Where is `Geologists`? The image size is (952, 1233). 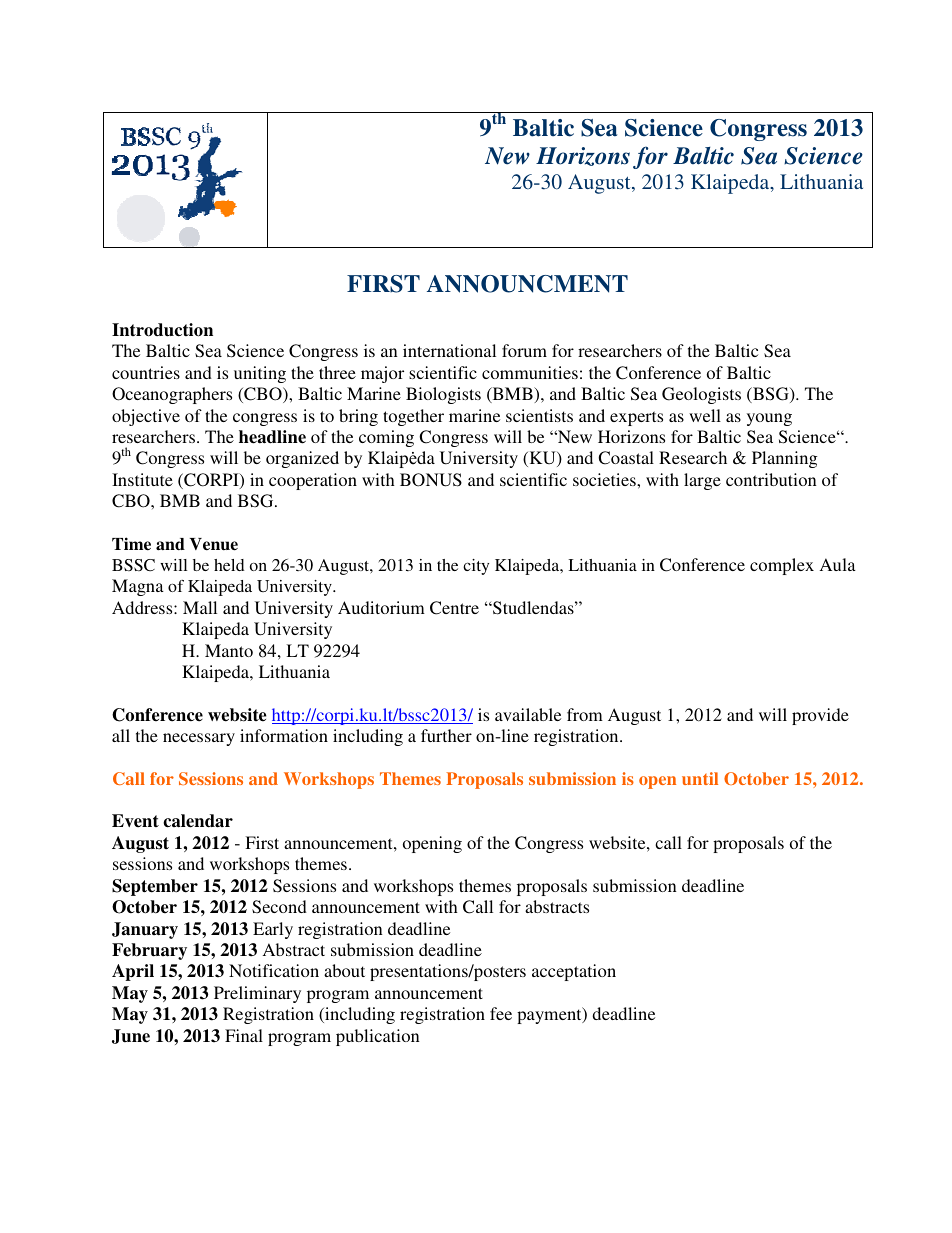
Geologists is located at coordinates (701, 395).
